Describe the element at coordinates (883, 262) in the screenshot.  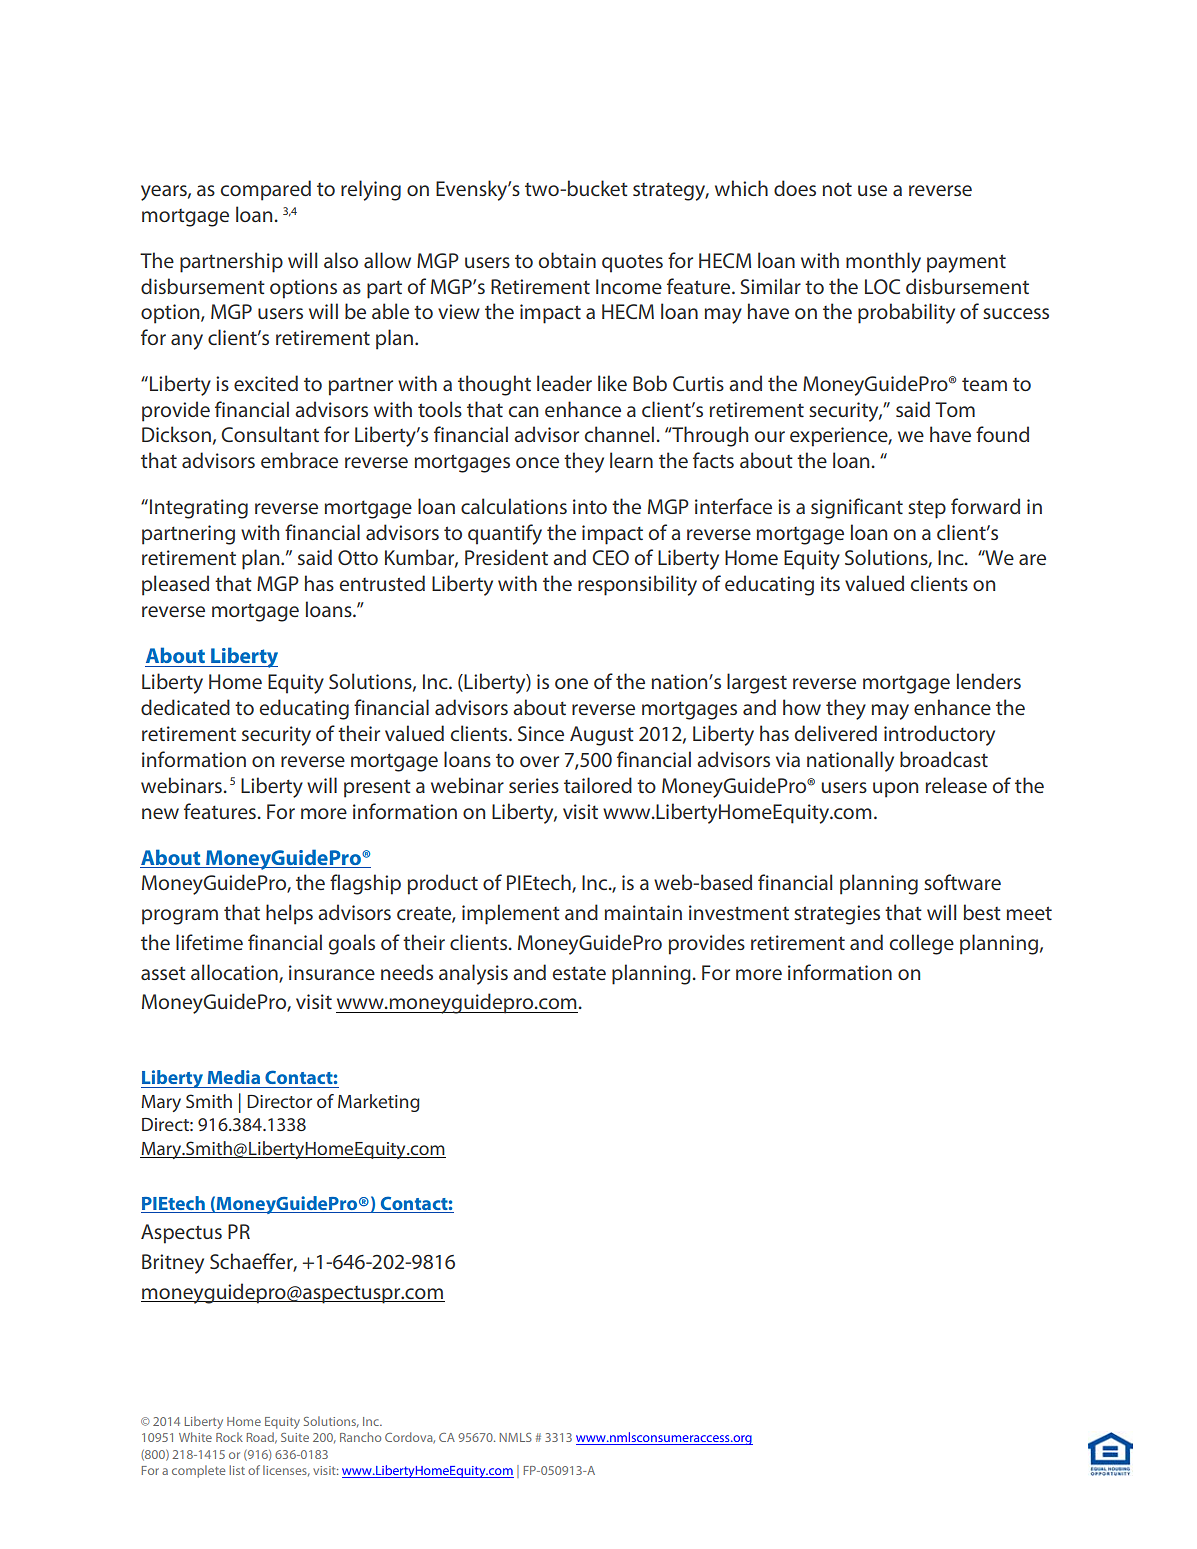
I see `monthly` at that location.
